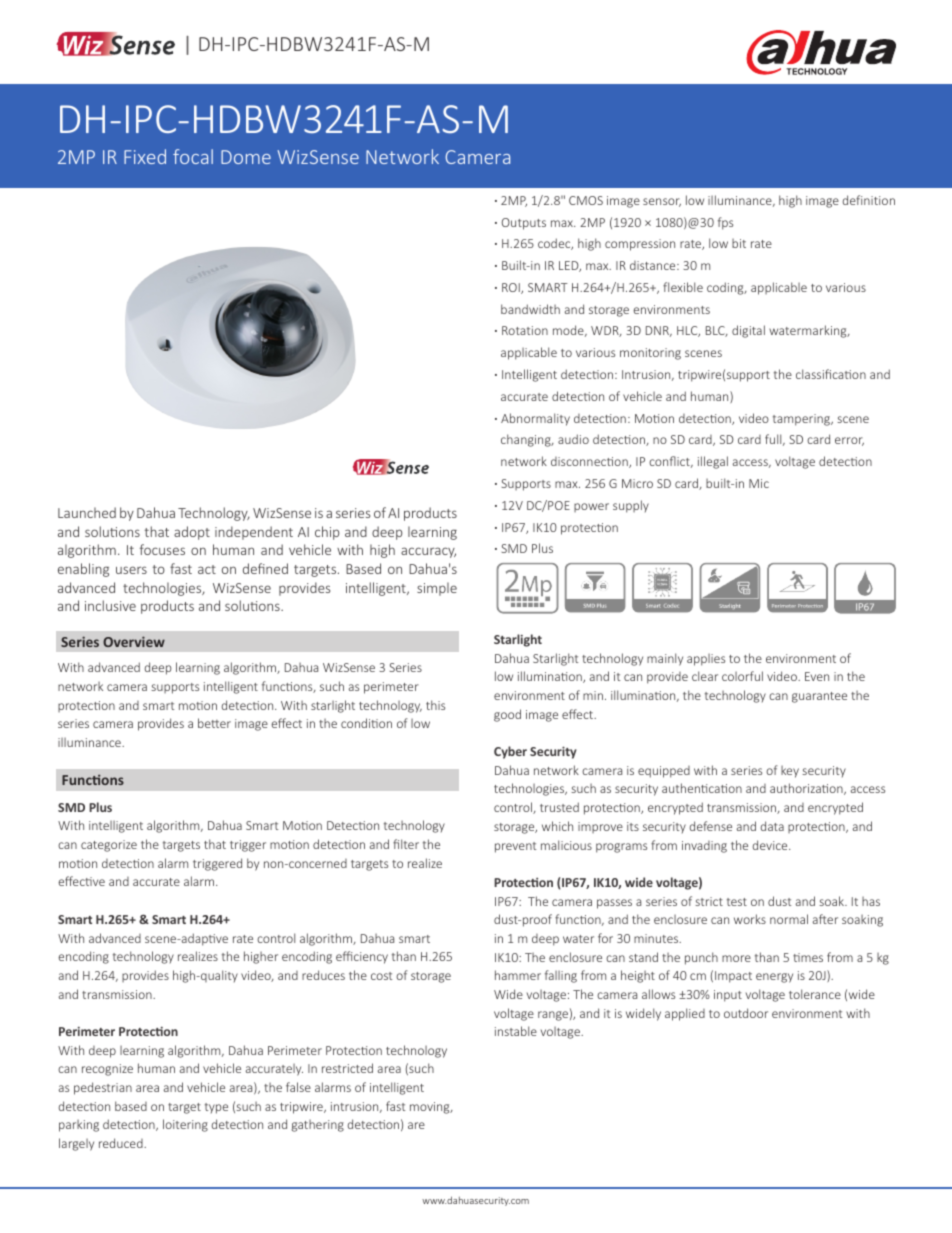  I want to click on colorful, so click(742, 676).
